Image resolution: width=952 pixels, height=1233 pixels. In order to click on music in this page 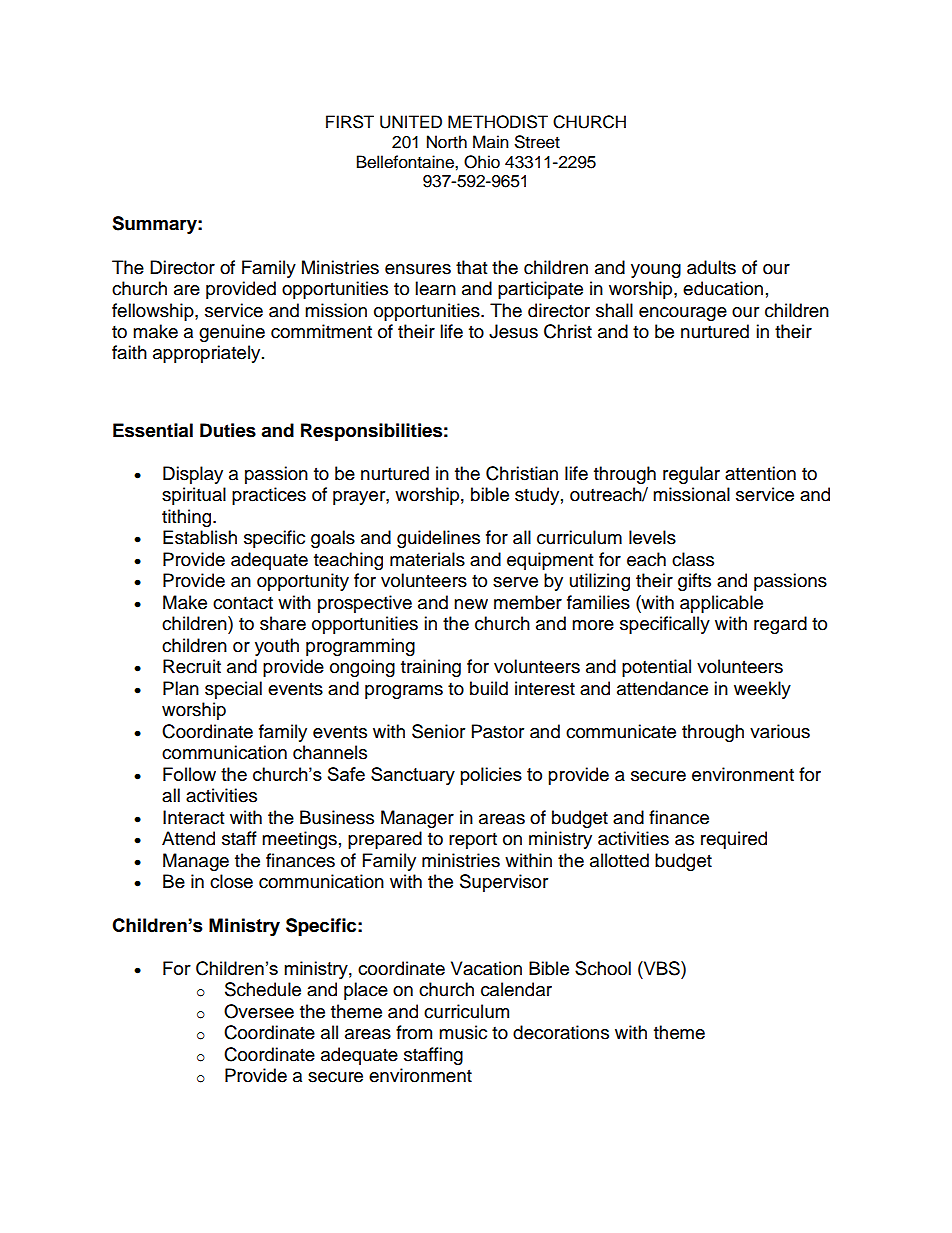, I will do `click(463, 1032)`.
